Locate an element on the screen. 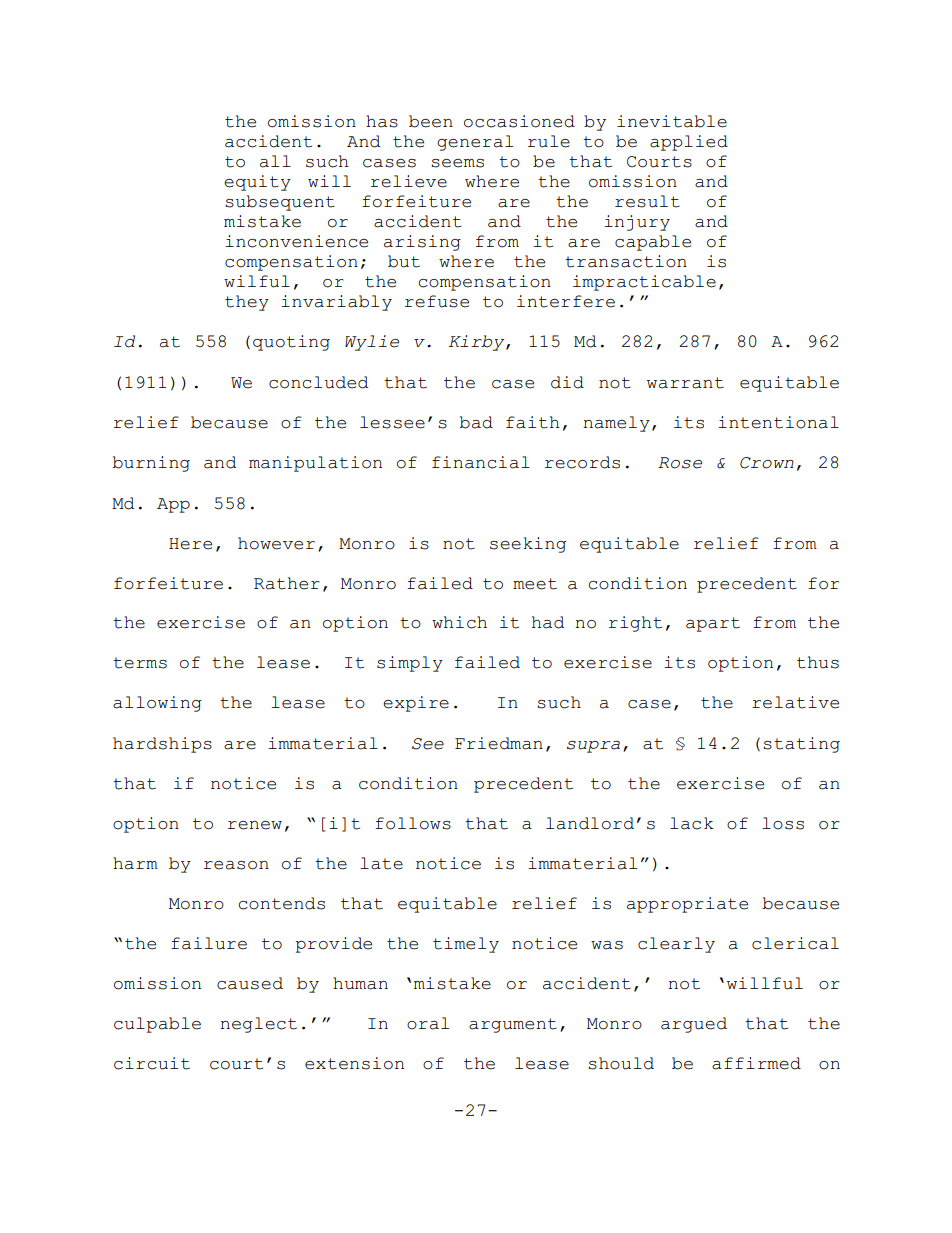 The width and height of the screenshot is (952, 1233). argument is located at coordinates (513, 1025).
